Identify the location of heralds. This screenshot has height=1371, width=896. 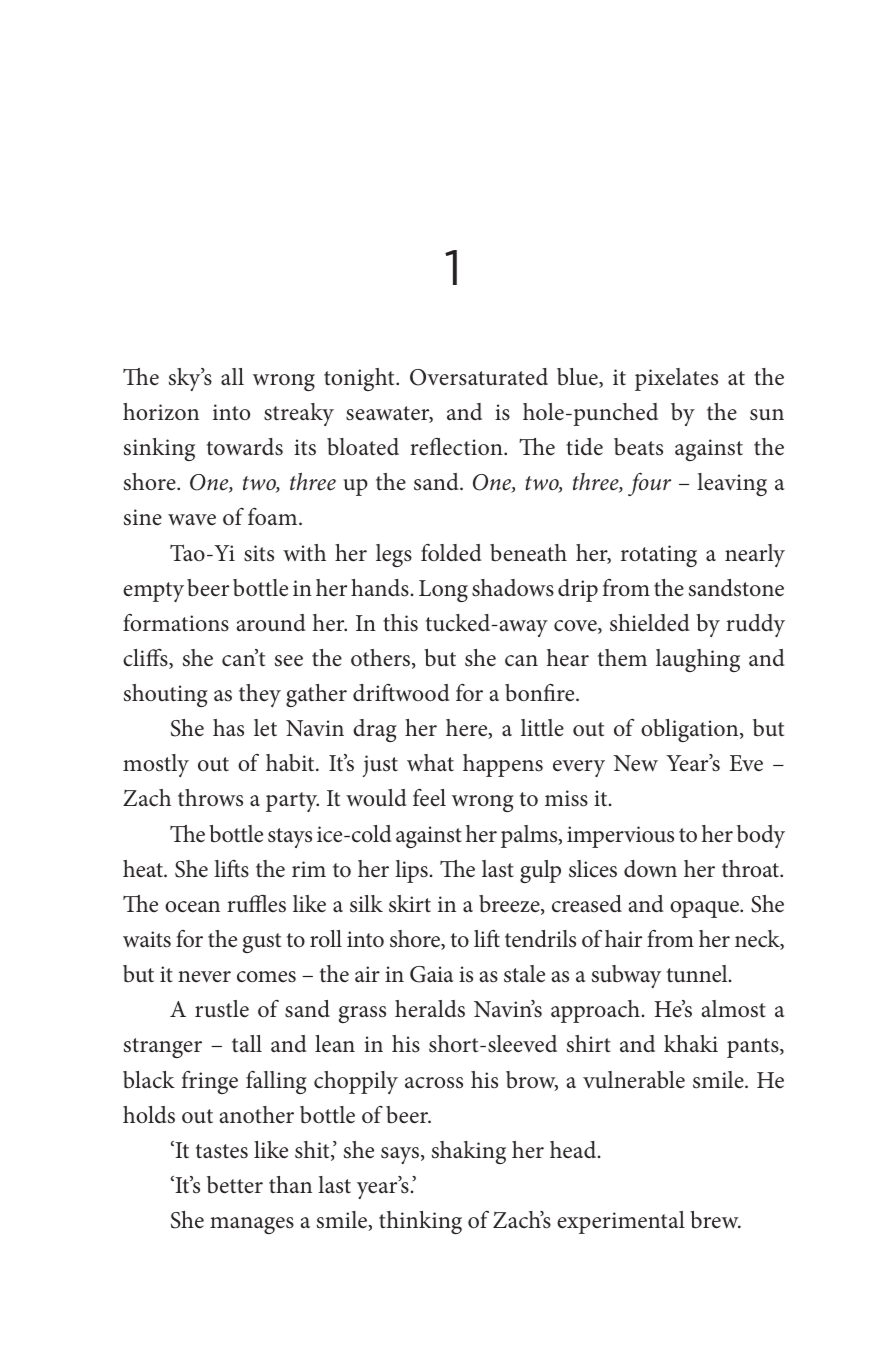
(430, 1009).
